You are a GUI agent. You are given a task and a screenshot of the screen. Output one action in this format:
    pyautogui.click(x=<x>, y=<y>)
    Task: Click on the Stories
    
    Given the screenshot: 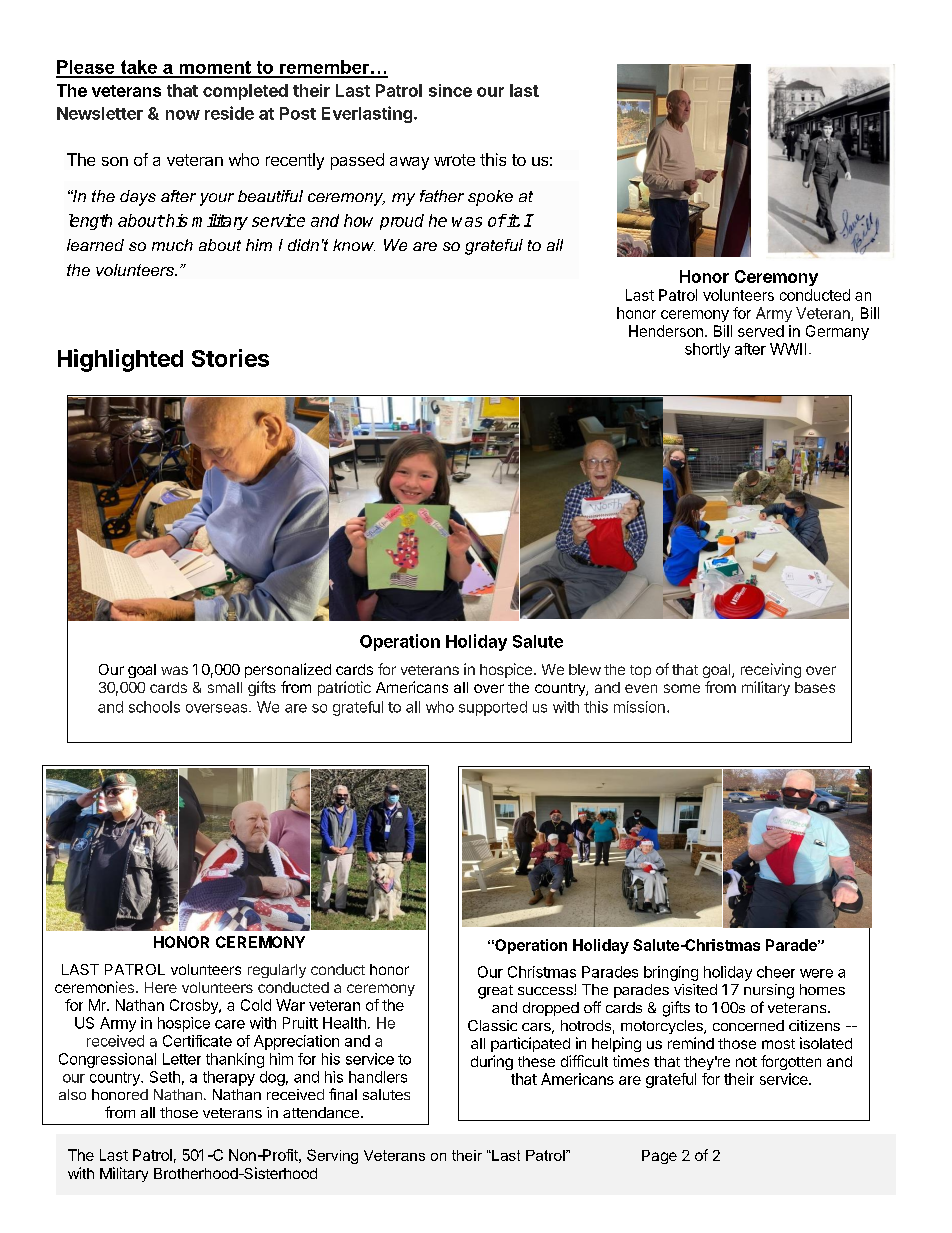 What is the action you would take?
    pyautogui.click(x=230, y=358)
